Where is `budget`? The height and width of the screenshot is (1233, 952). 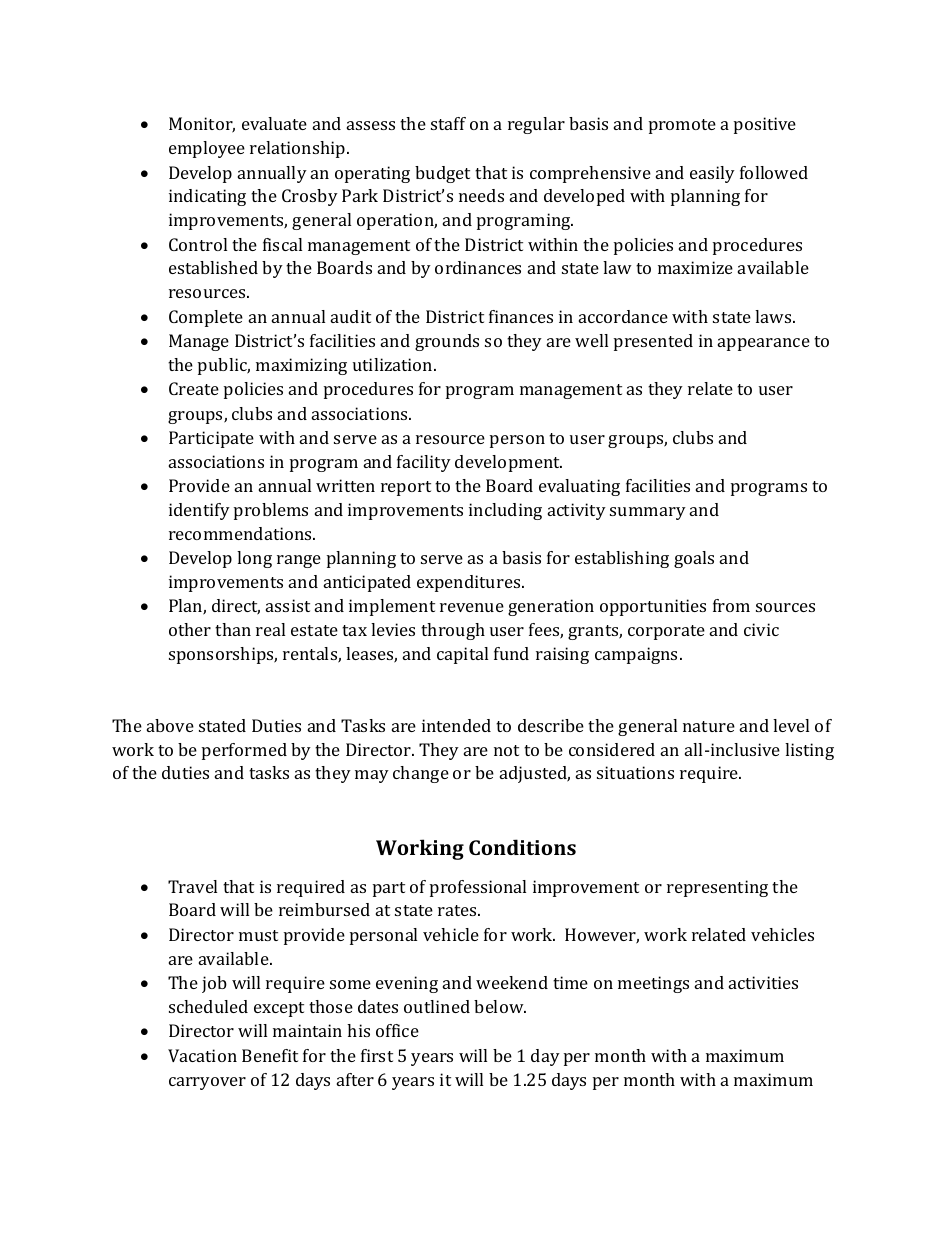
budget is located at coordinates (442, 174).
